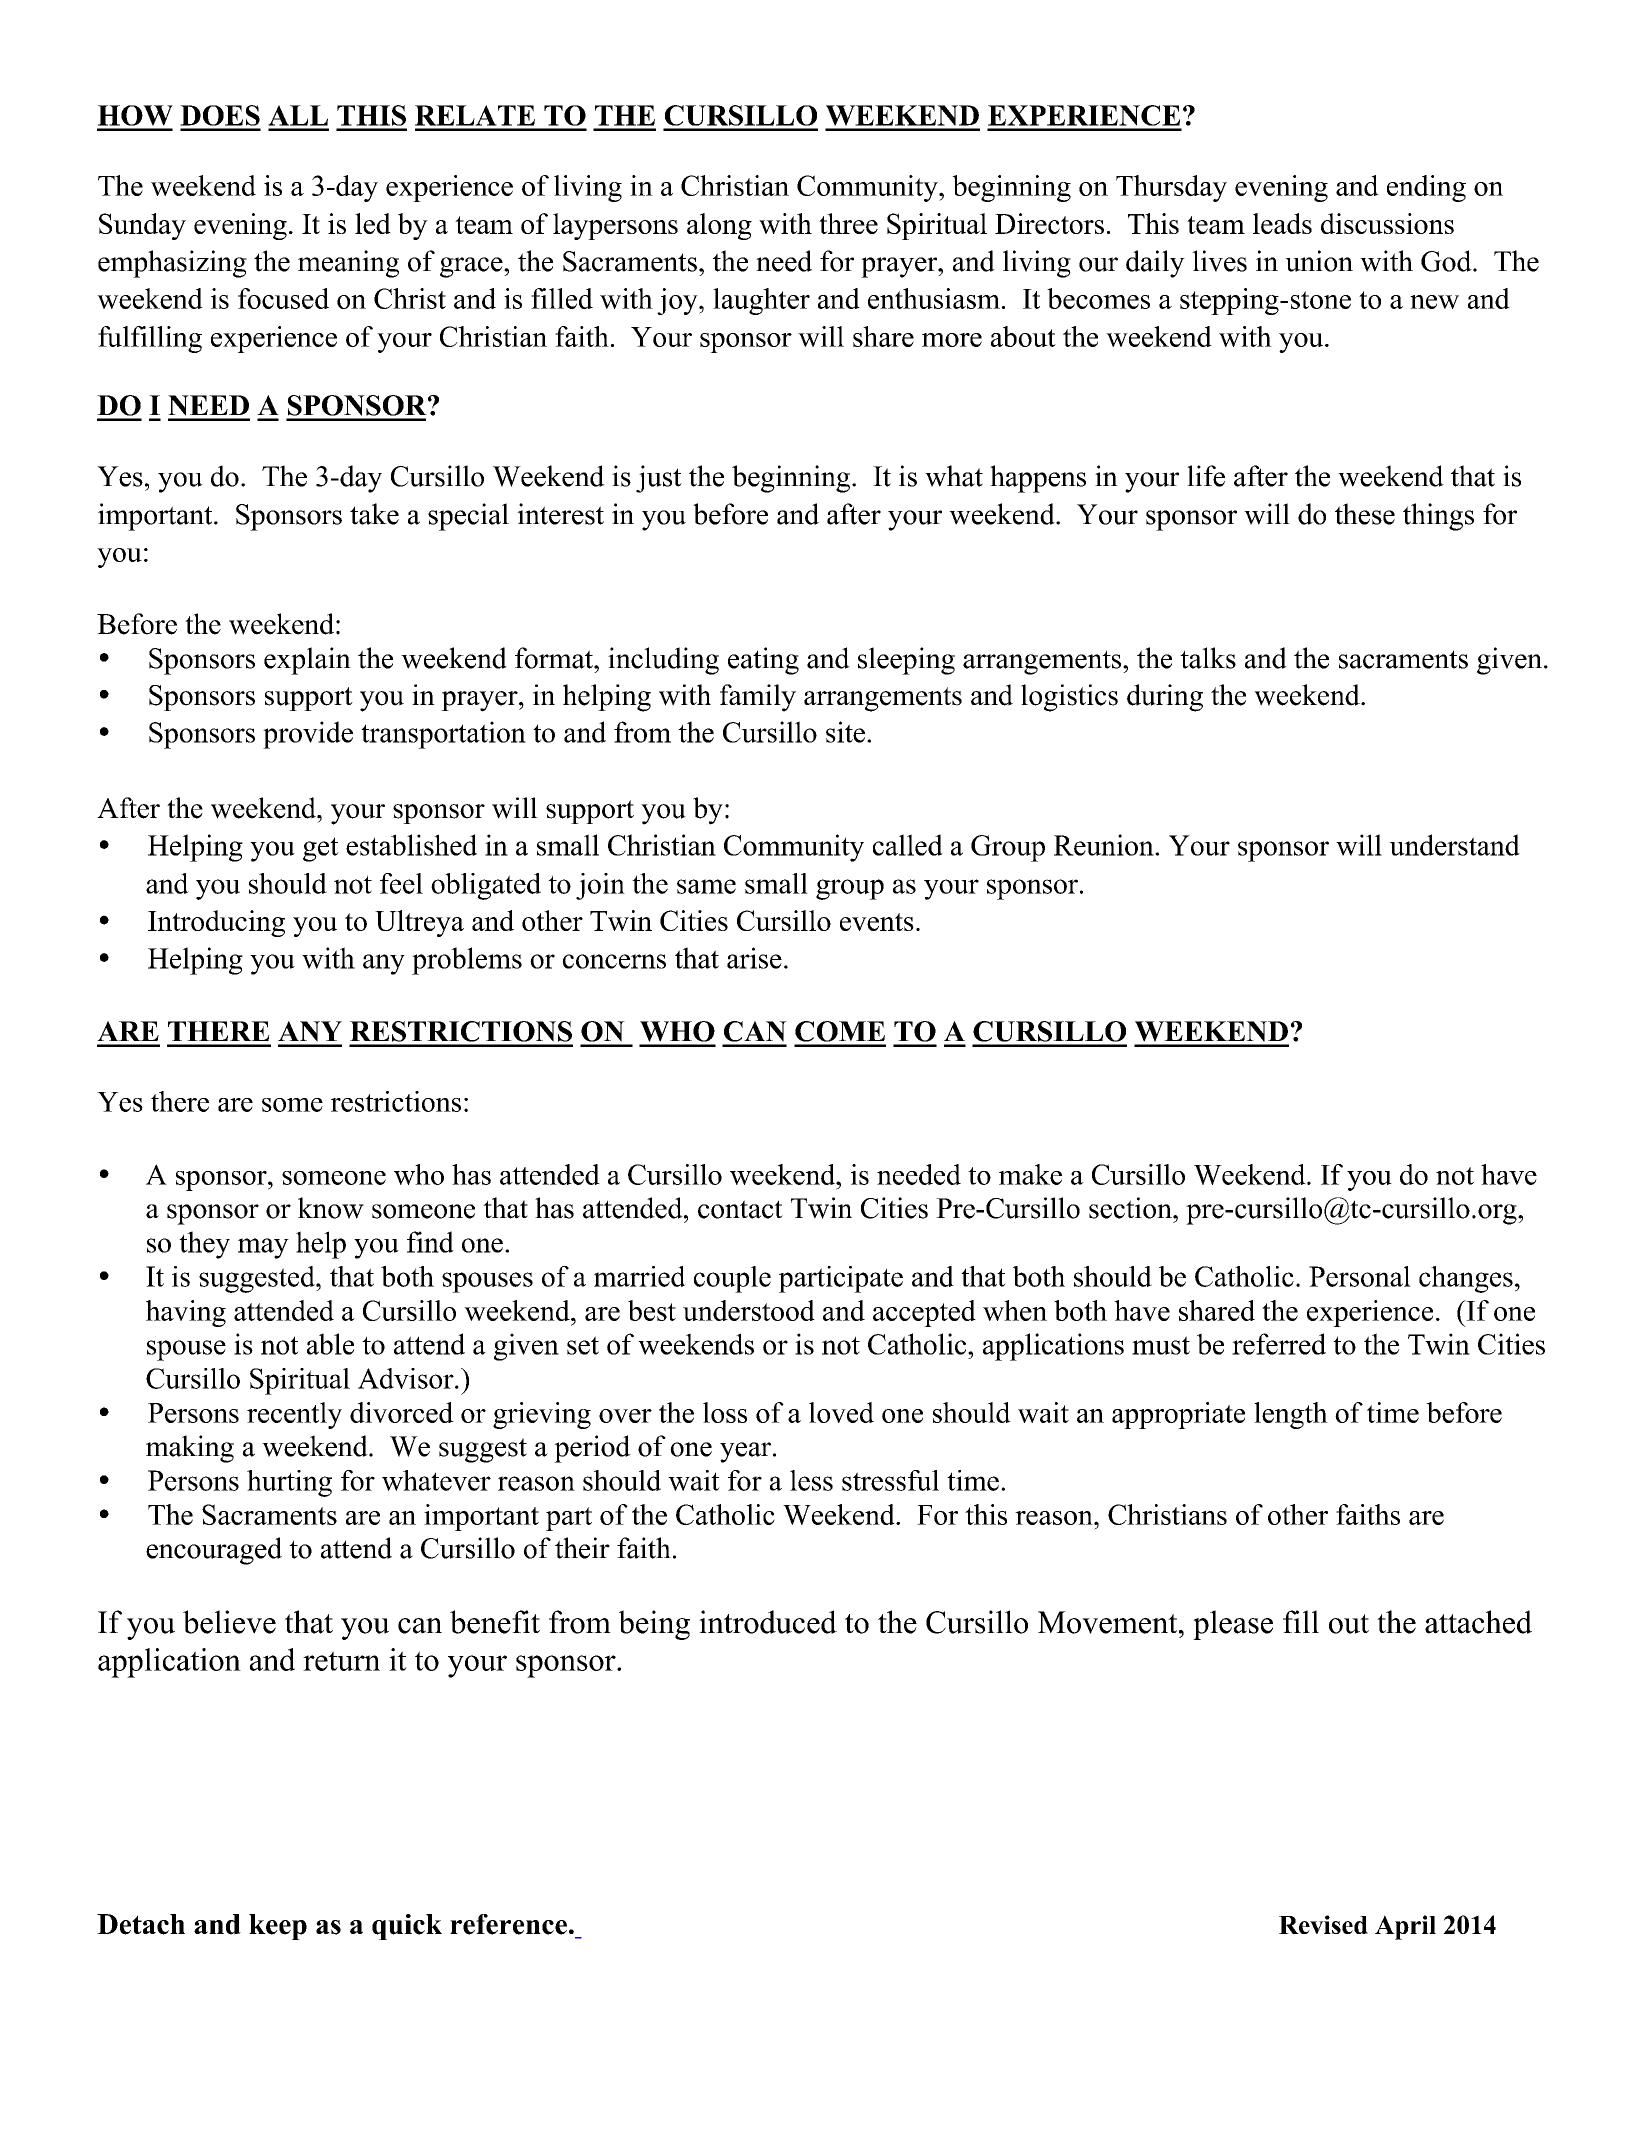 The width and height of the image is (1646, 2130). I want to click on understand, so click(1454, 845).
